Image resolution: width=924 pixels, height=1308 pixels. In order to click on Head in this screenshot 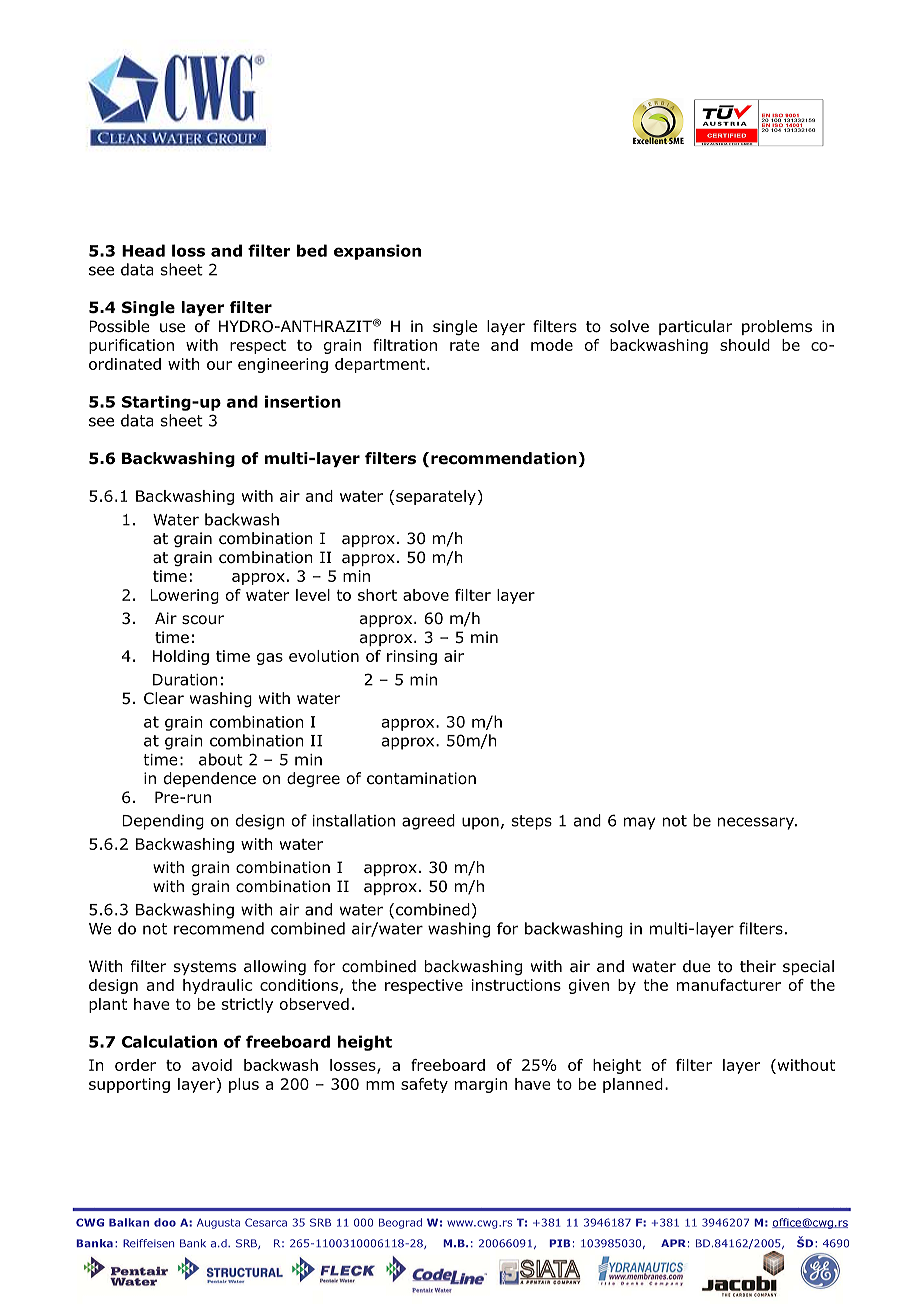, I will do `click(143, 250)`.
